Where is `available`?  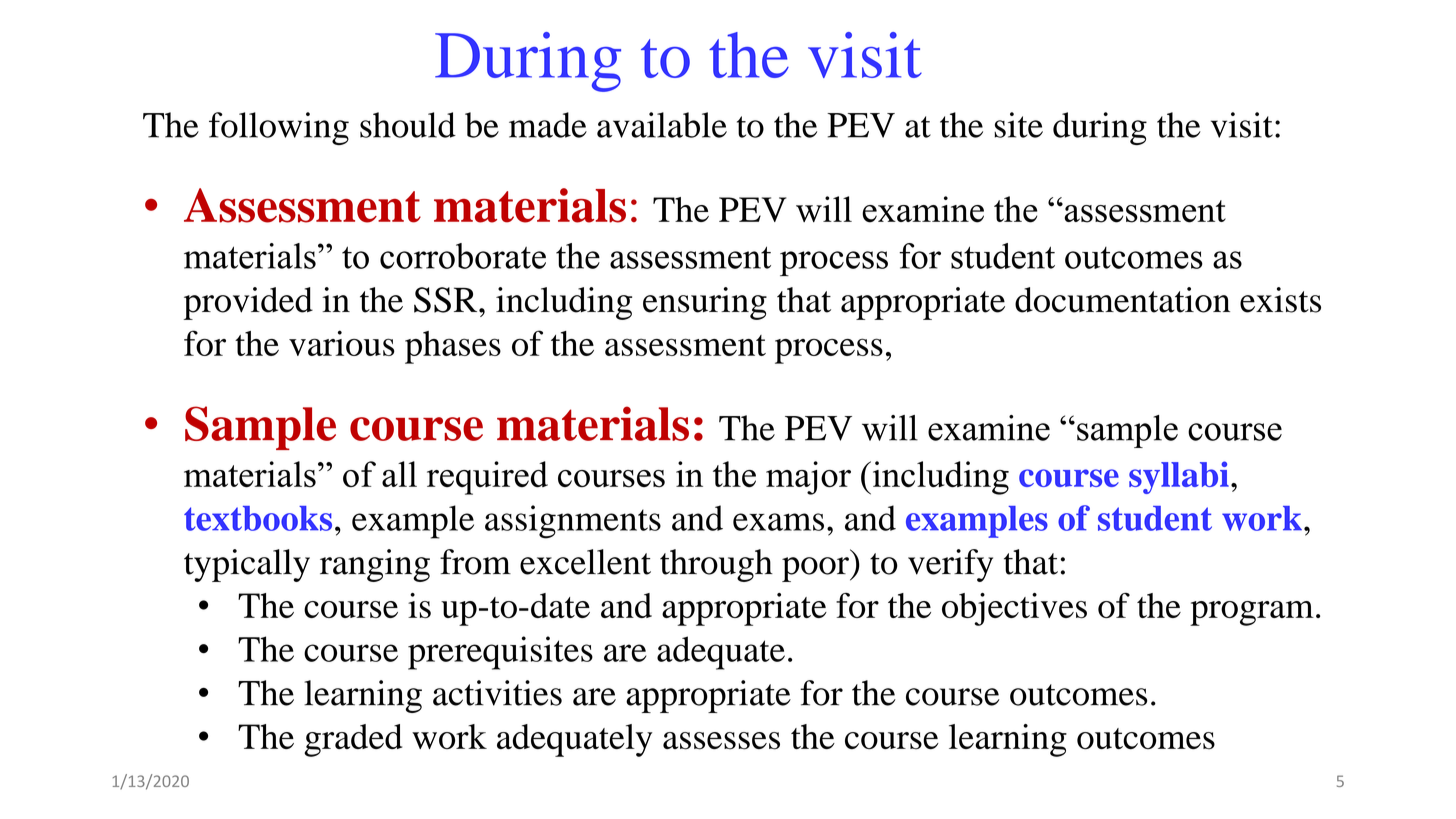 available is located at coordinates (662, 125).
